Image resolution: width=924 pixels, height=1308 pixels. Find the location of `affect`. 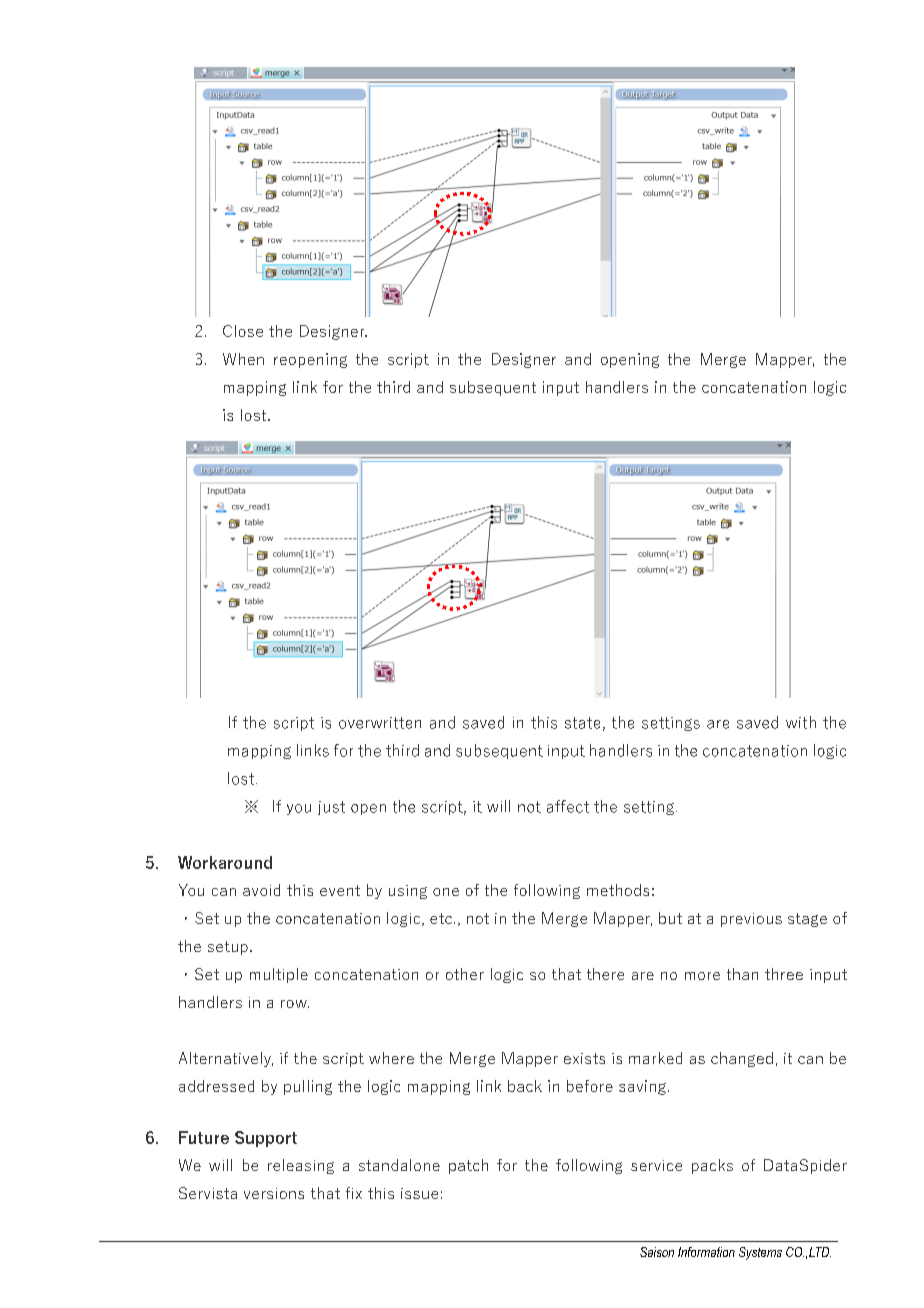

affect is located at coordinates (568, 806).
